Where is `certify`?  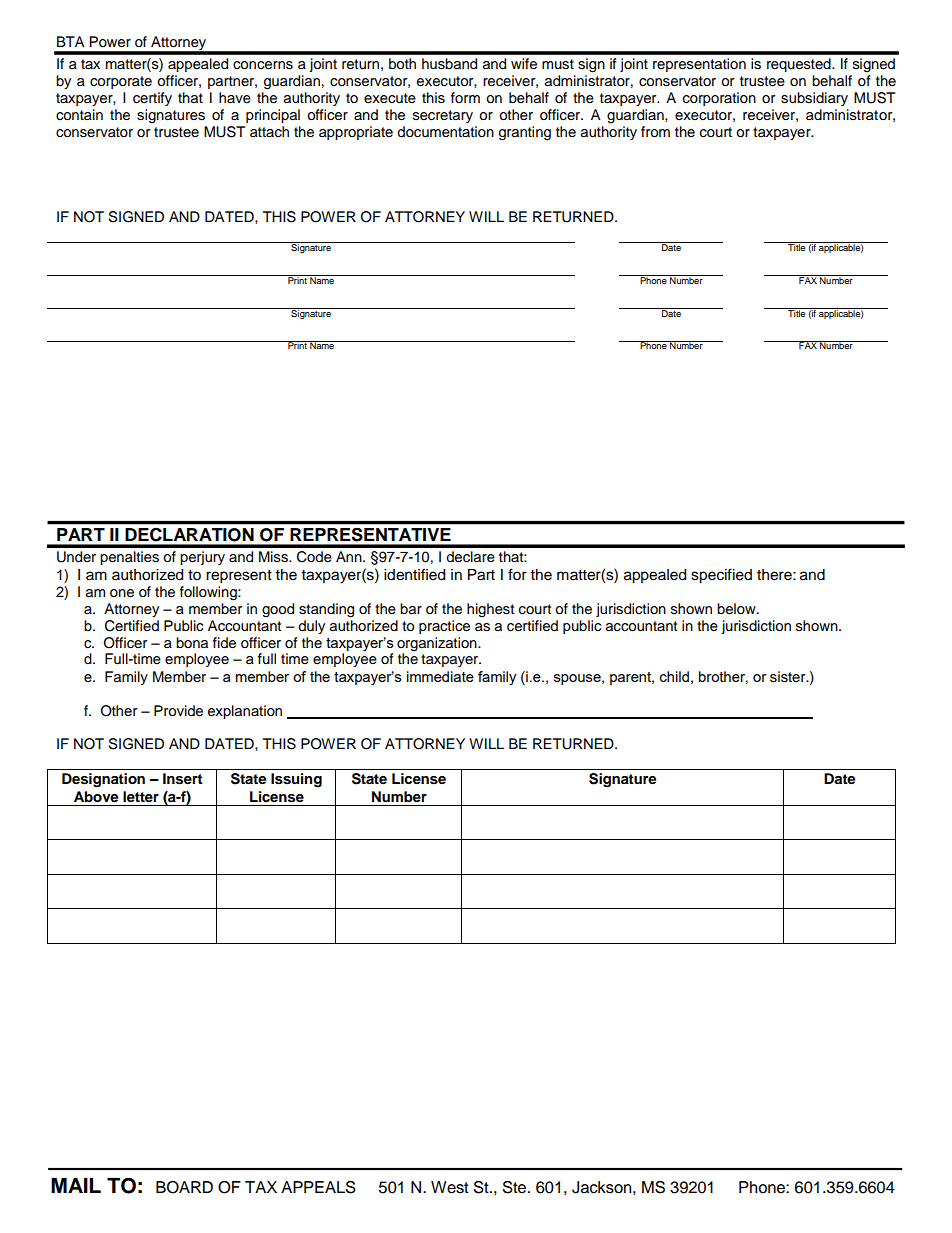
certify is located at coordinates (152, 99).
